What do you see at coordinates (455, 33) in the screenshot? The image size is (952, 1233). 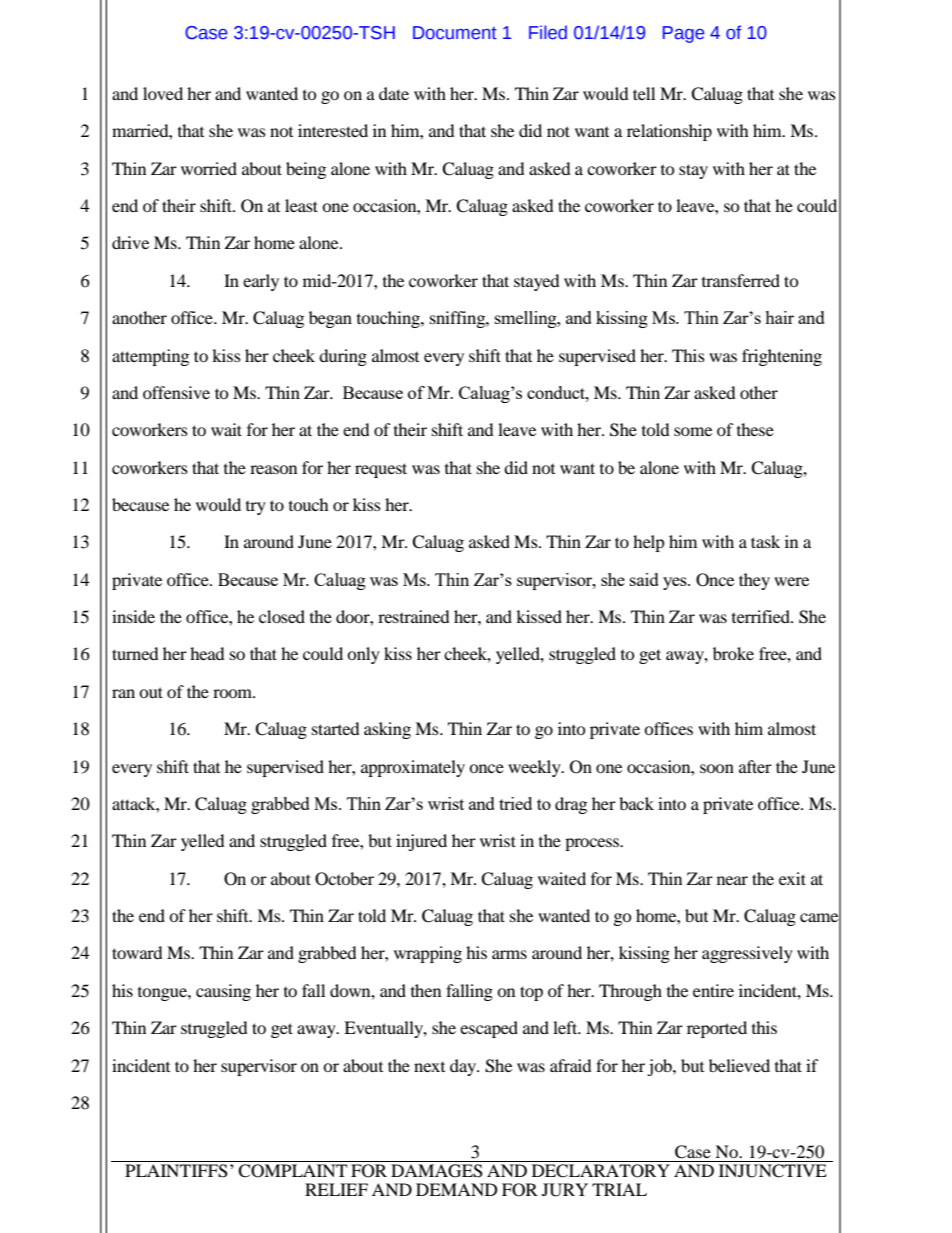 I see `Document` at bounding box center [455, 33].
